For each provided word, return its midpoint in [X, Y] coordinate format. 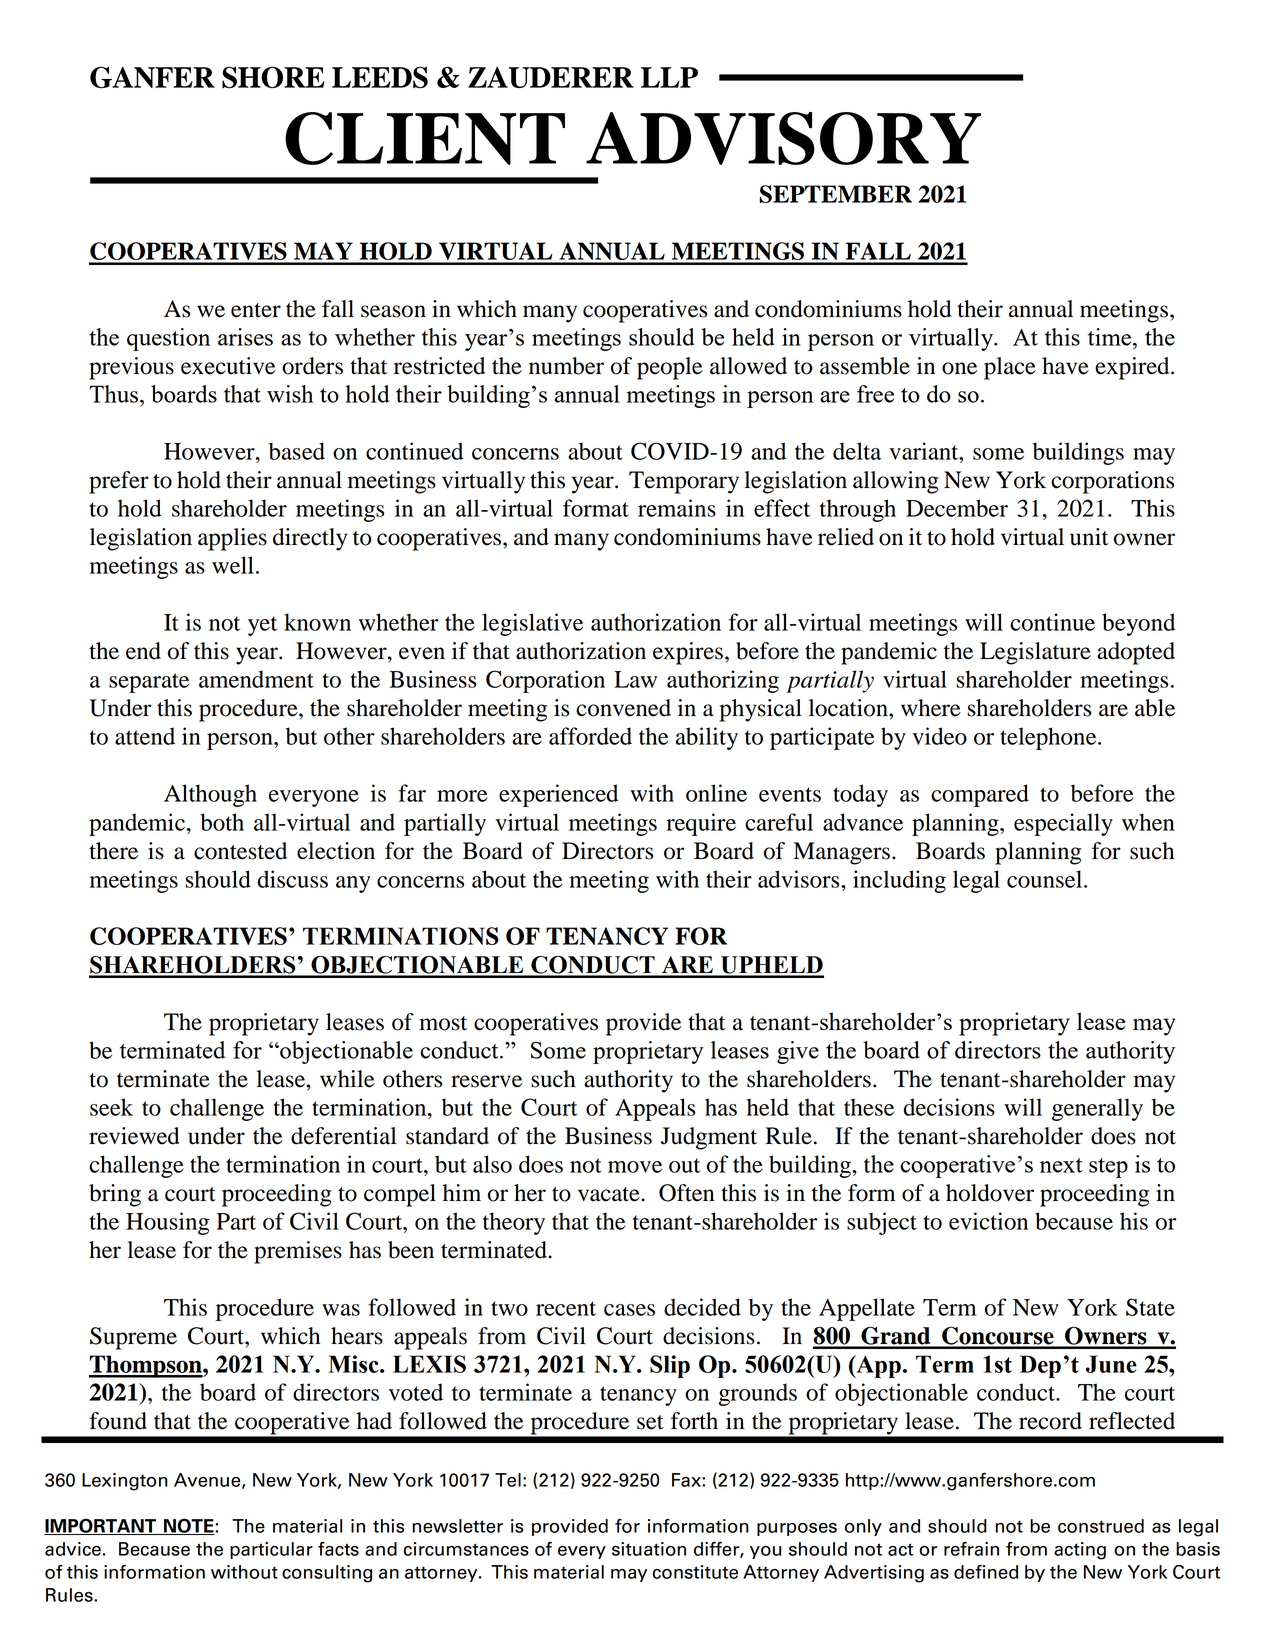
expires [688, 653]
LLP [669, 77]
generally [1097, 1109]
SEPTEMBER [835, 194]
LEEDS [380, 77]
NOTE [189, 1526]
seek [111, 1107]
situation [649, 1549]
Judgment [709, 1138]
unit [1089, 537]
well [233, 565]
